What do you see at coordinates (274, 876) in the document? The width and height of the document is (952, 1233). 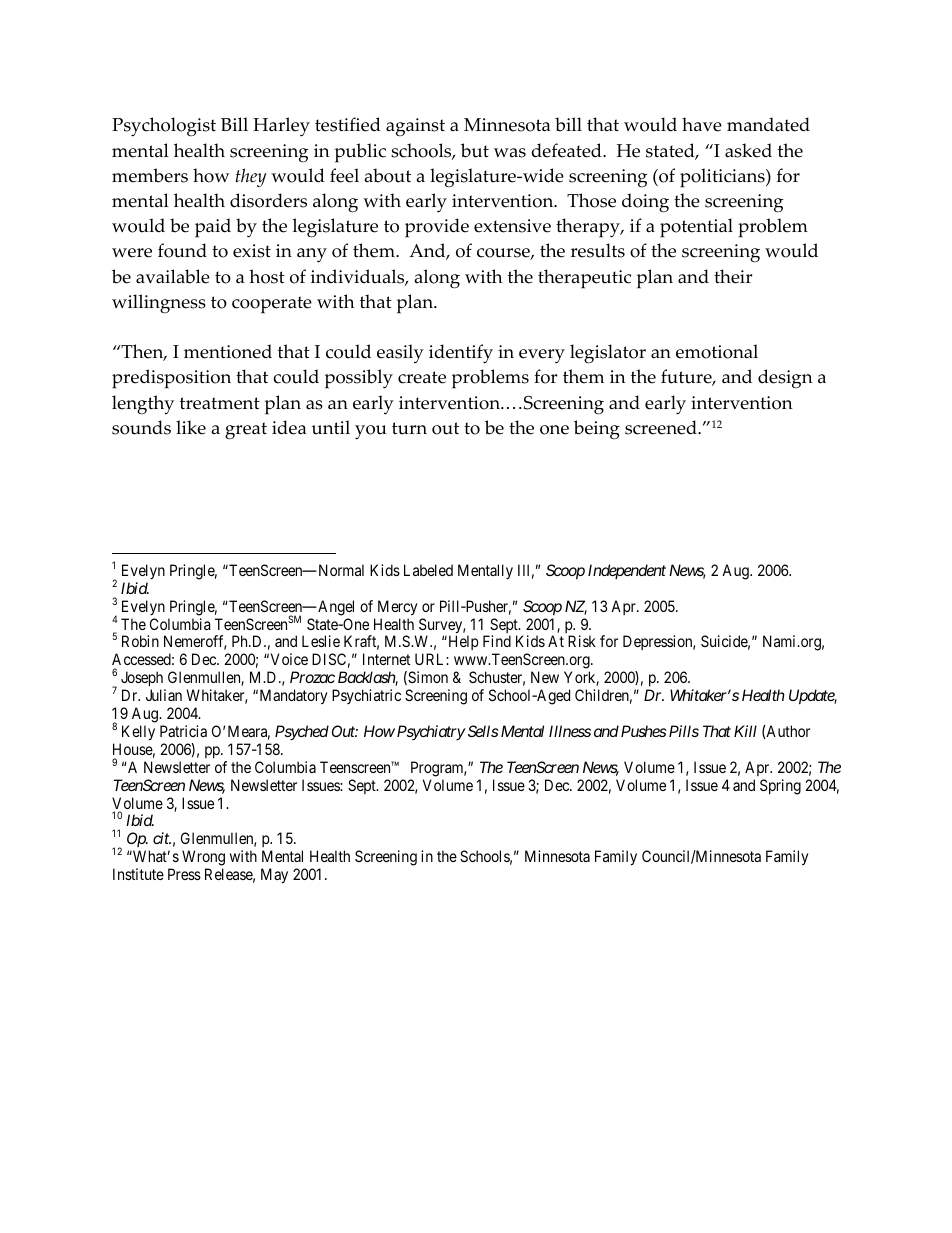 I see `May` at bounding box center [274, 876].
